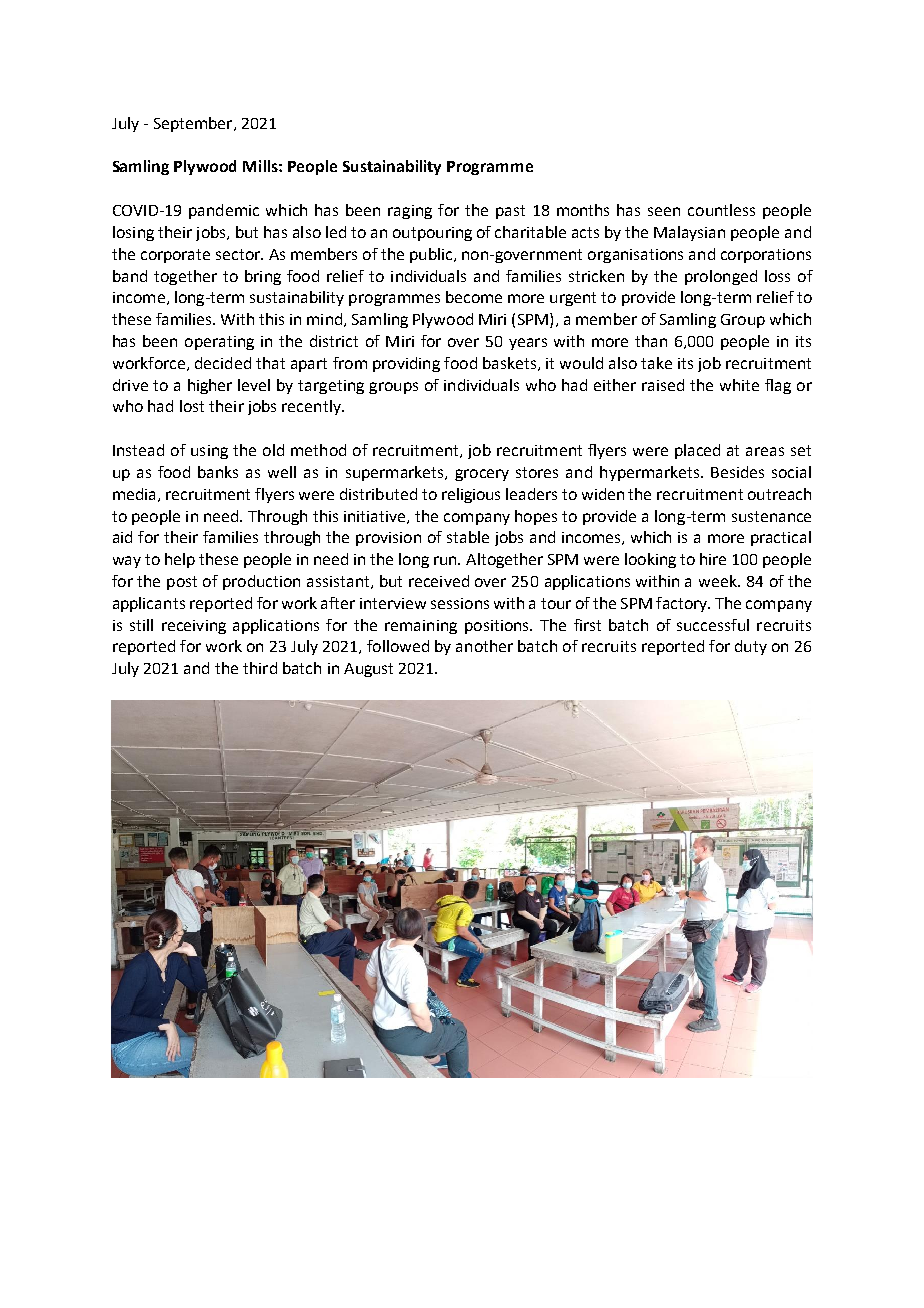 The width and height of the screenshot is (924, 1308). I want to click on grocery, so click(482, 475).
